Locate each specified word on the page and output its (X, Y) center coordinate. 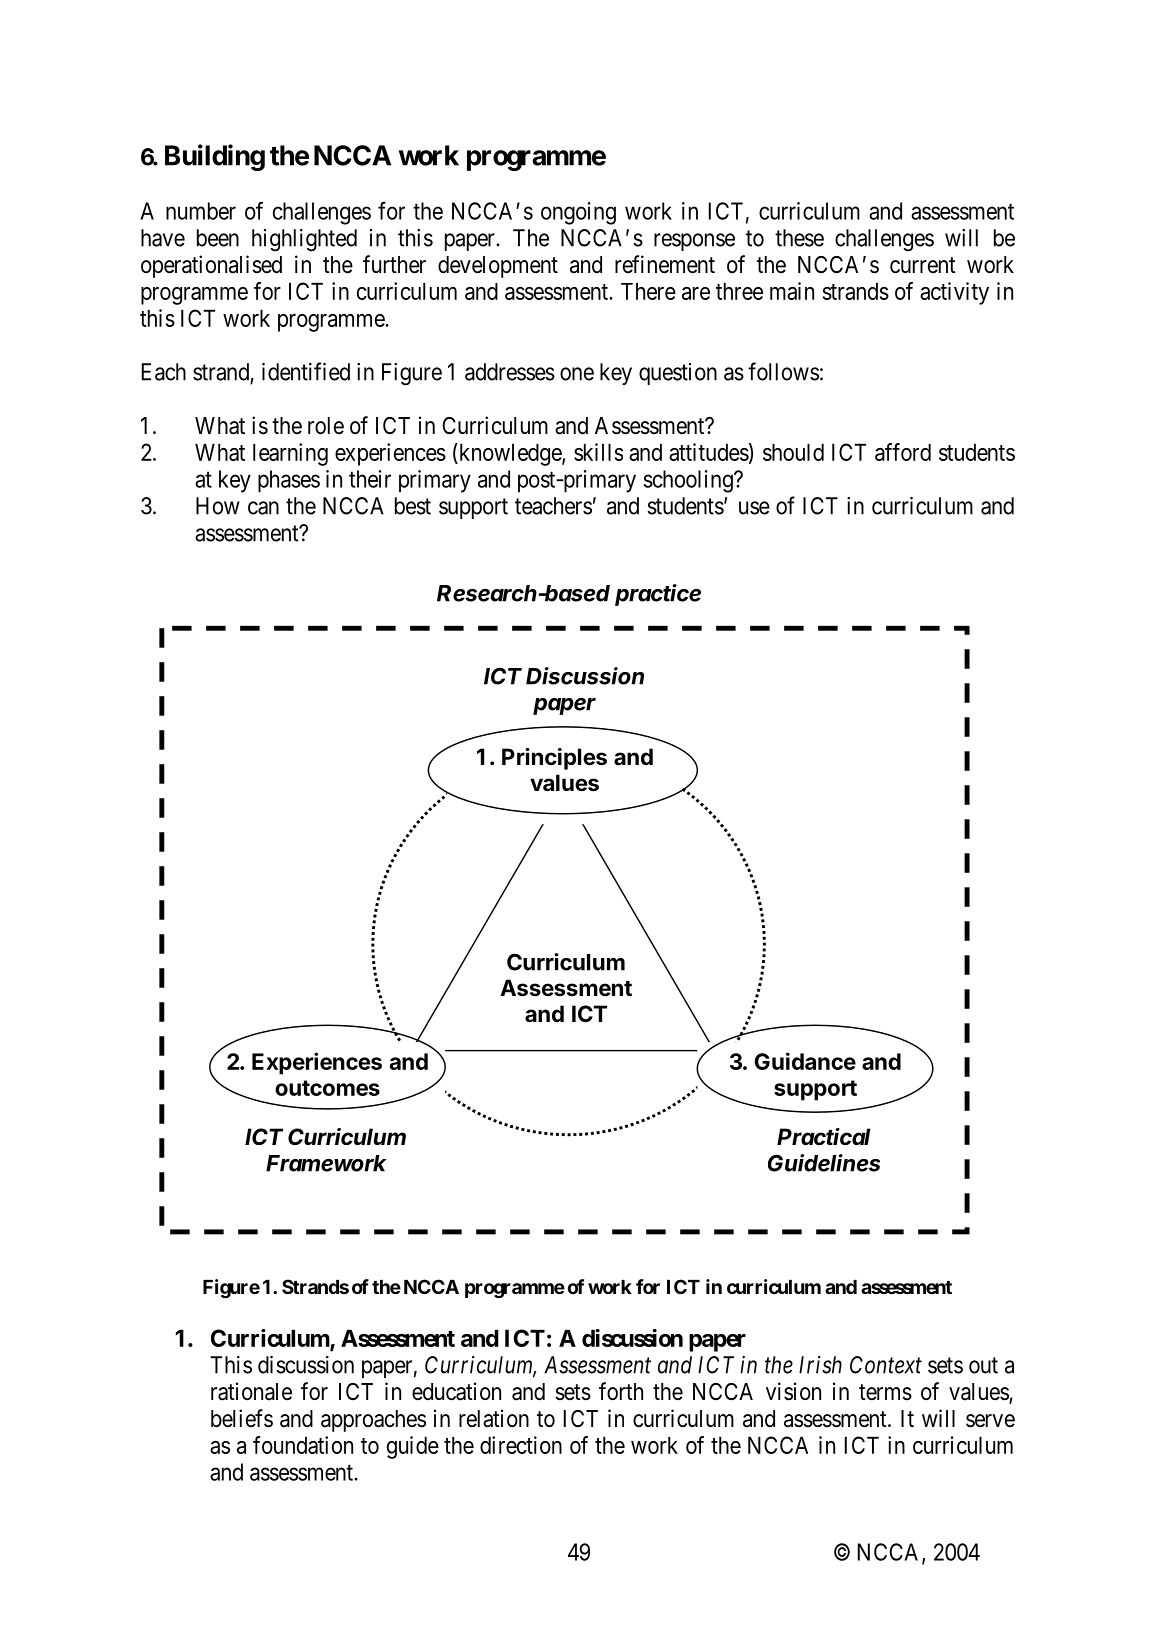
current (923, 265)
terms (885, 1392)
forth (621, 1391)
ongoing (578, 213)
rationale (251, 1391)
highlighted (304, 240)
